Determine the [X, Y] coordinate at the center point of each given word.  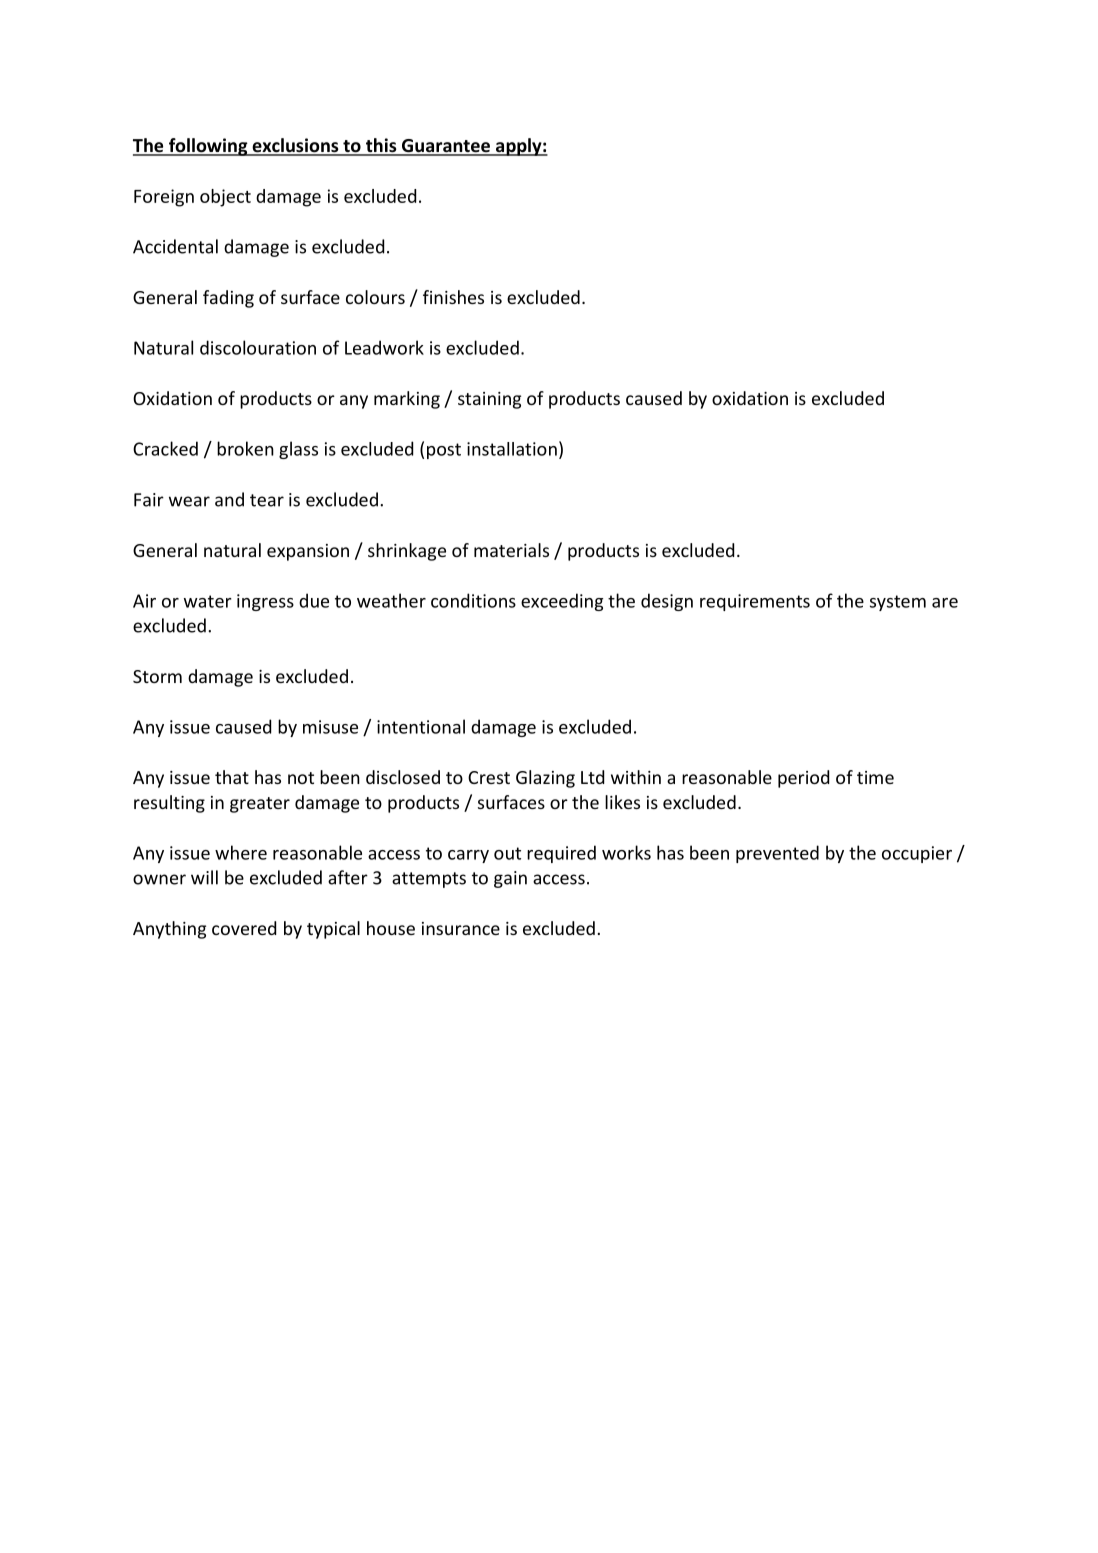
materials [511, 550]
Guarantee [446, 147]
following [208, 147]
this [381, 146]
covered [244, 928]
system [898, 603]
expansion [308, 552]
